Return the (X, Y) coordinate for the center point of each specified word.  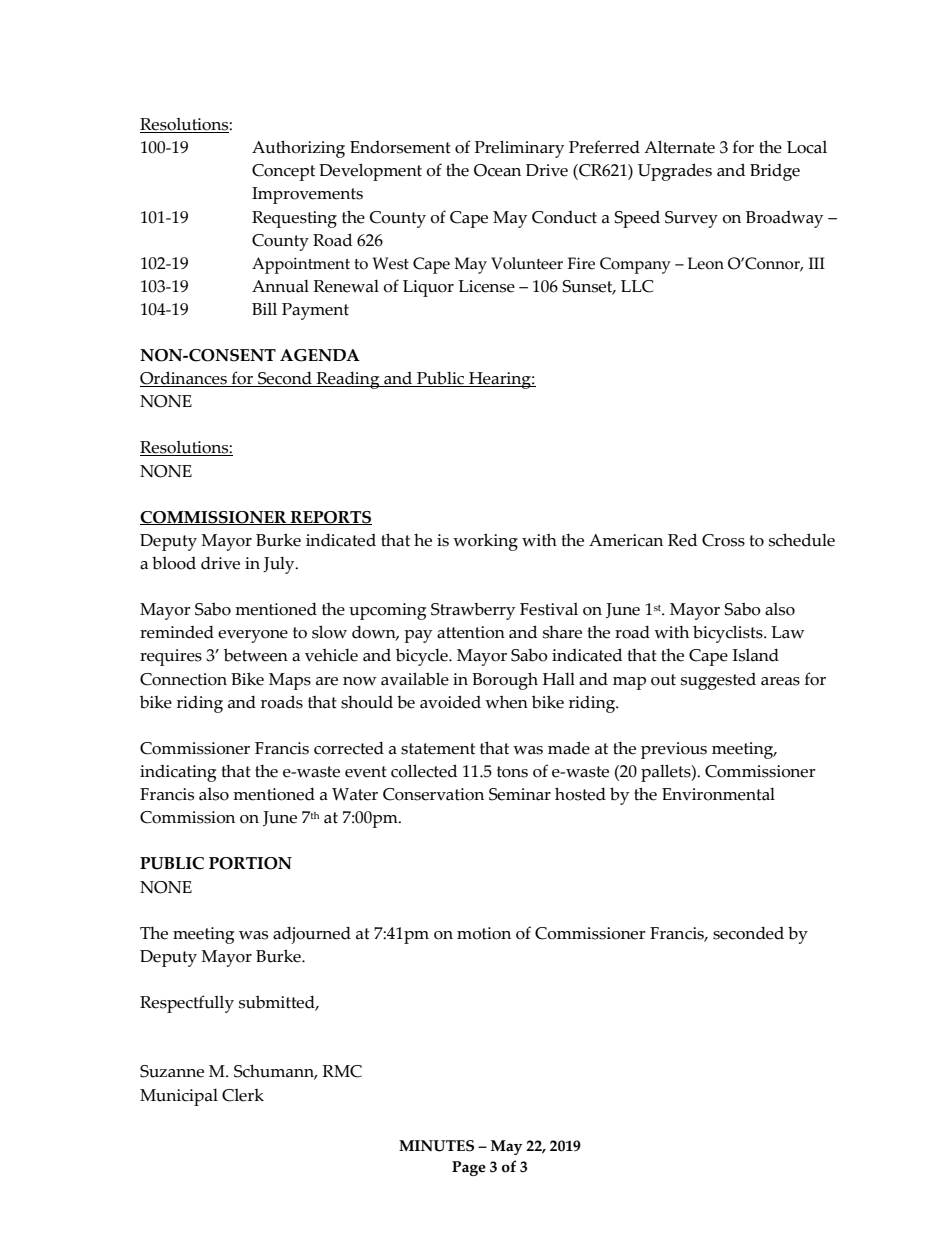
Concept (283, 172)
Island (756, 655)
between (256, 655)
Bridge (775, 172)
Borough (505, 681)
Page (469, 1168)
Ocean (497, 170)
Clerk (243, 1095)
